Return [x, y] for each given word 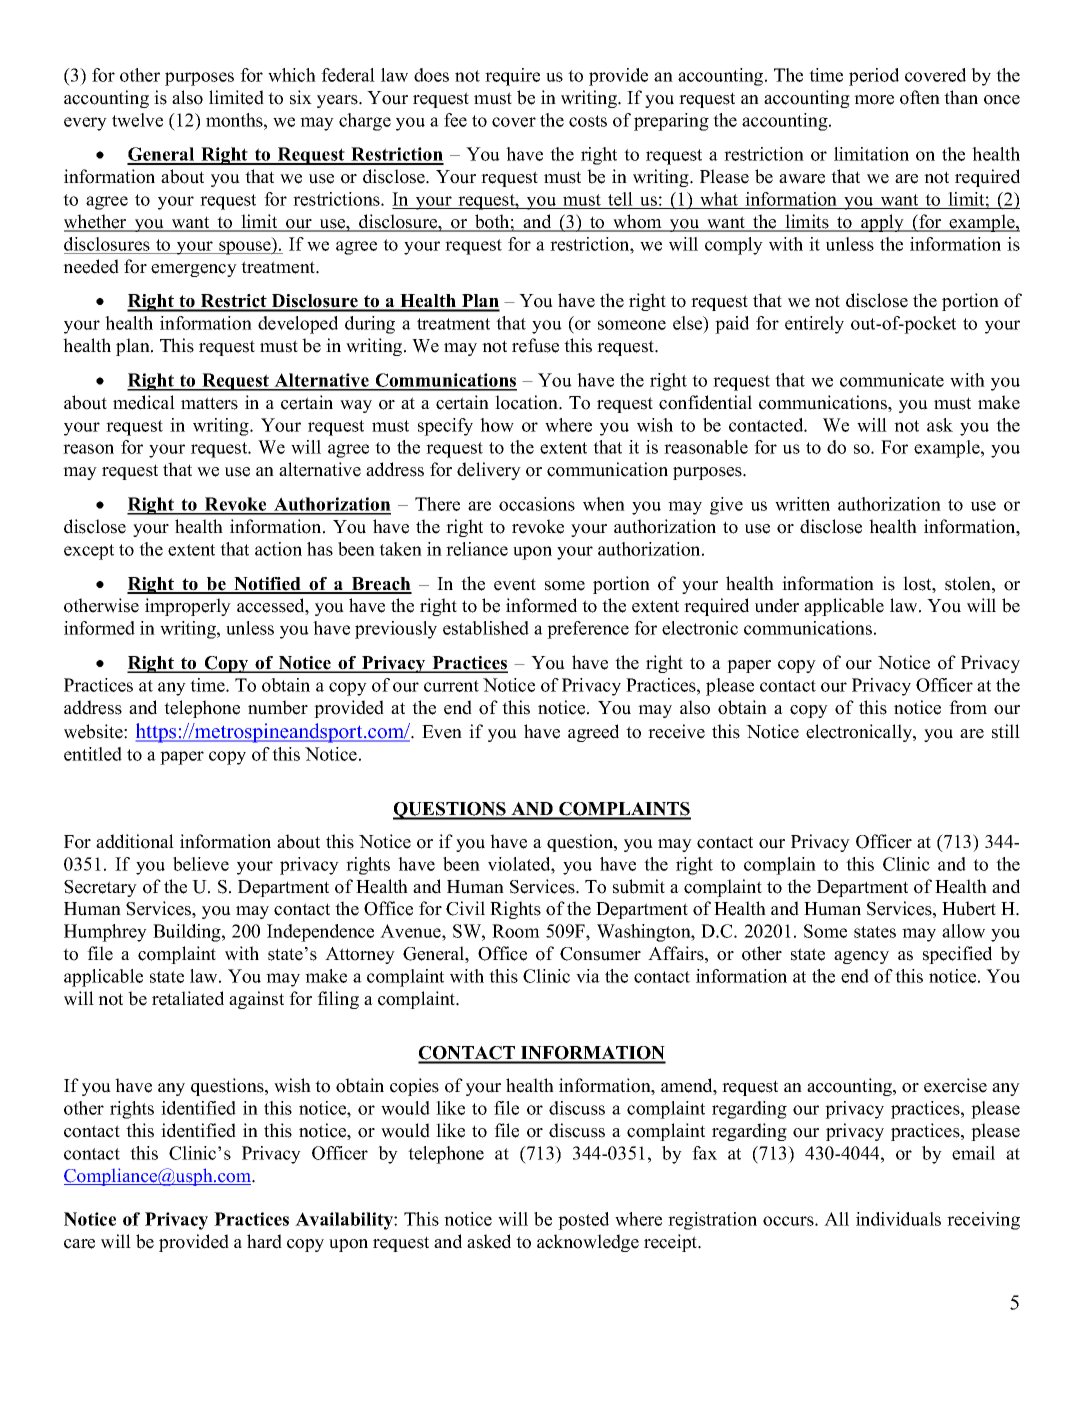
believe [201, 864]
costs [588, 121]
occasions [537, 504]
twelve [137, 120]
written [802, 504]
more [874, 100]
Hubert [969, 908]
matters [209, 403]
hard [264, 1241]
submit [639, 886]
